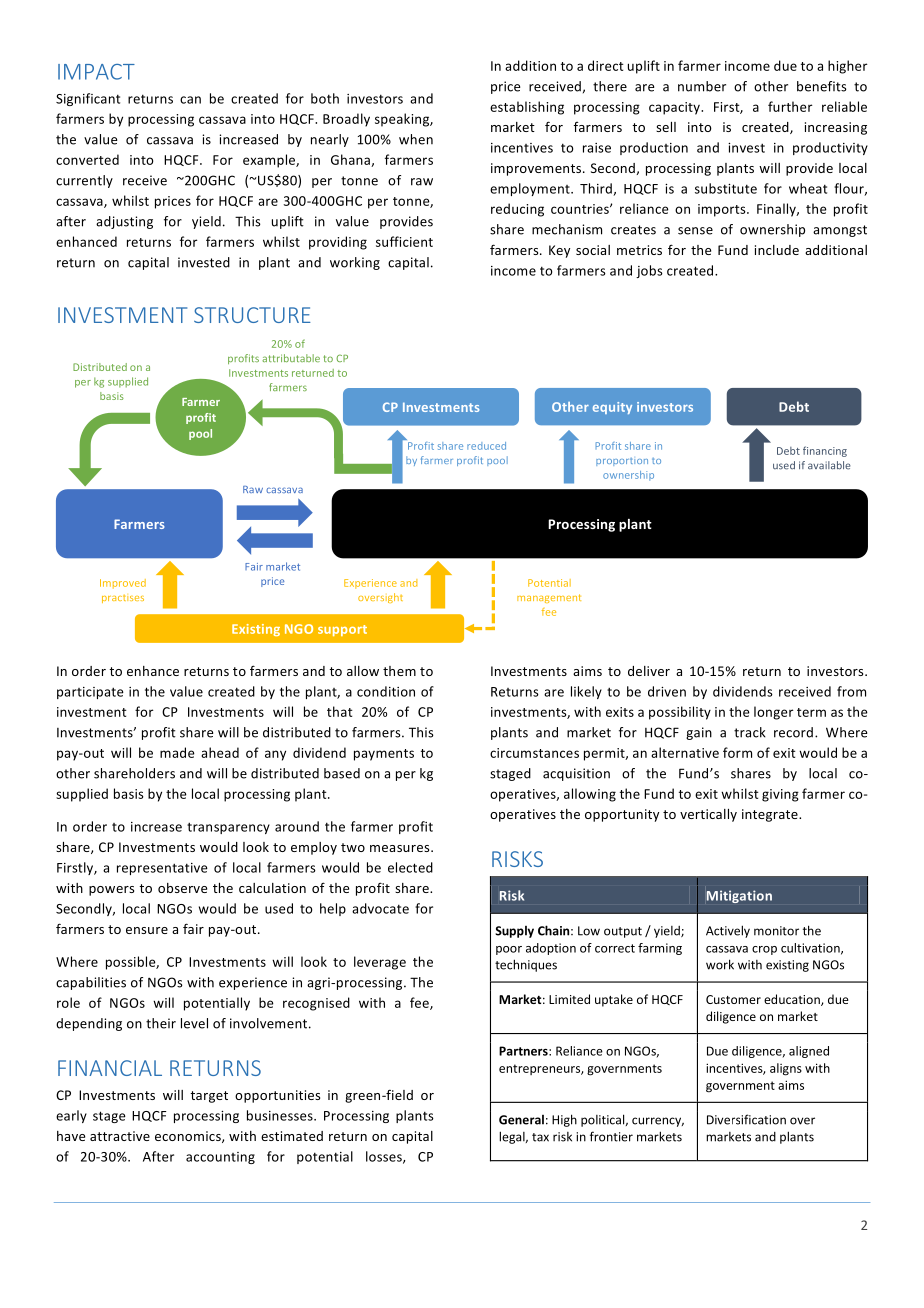 Image resolution: width=924 pixels, height=1308 pixels. I want to click on economics, so click(189, 1137).
